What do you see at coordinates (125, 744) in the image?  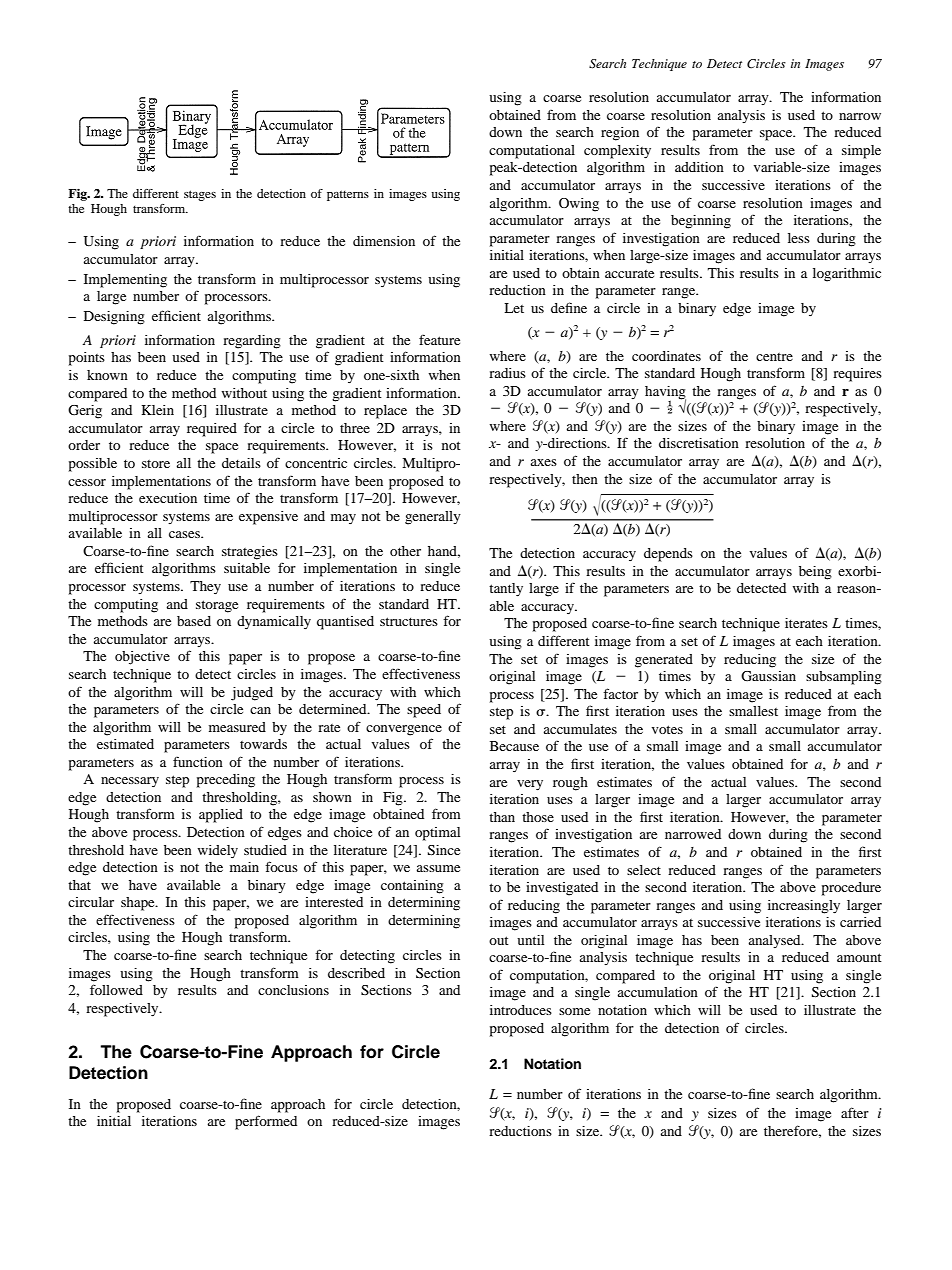 I see `estimated` at bounding box center [125, 744].
